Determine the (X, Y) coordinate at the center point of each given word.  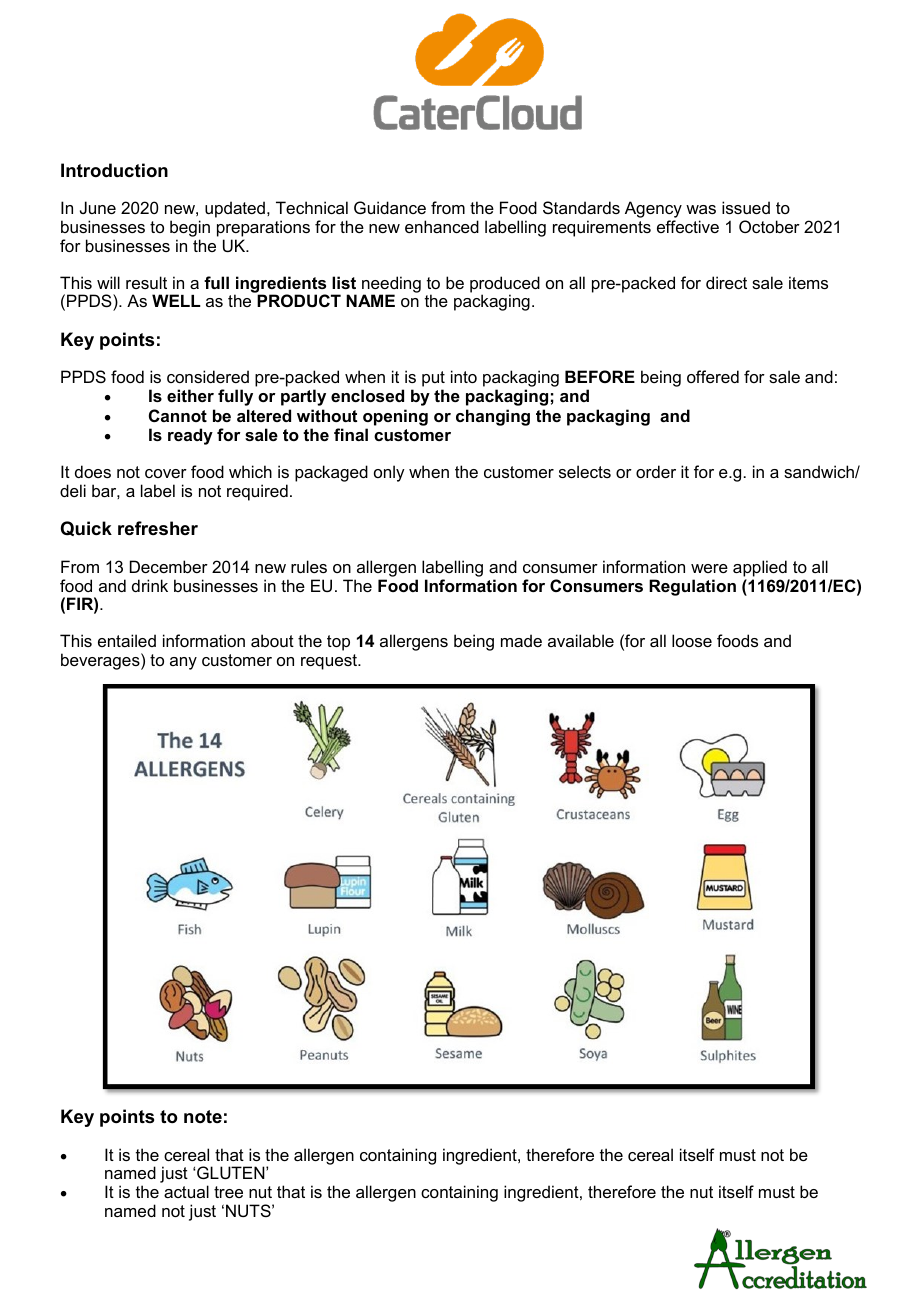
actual (186, 1191)
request (330, 662)
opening (395, 417)
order (656, 471)
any (183, 663)
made (521, 640)
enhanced (442, 226)
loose (692, 640)
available (581, 640)
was (701, 209)
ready (190, 436)
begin (190, 228)
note (203, 1117)
